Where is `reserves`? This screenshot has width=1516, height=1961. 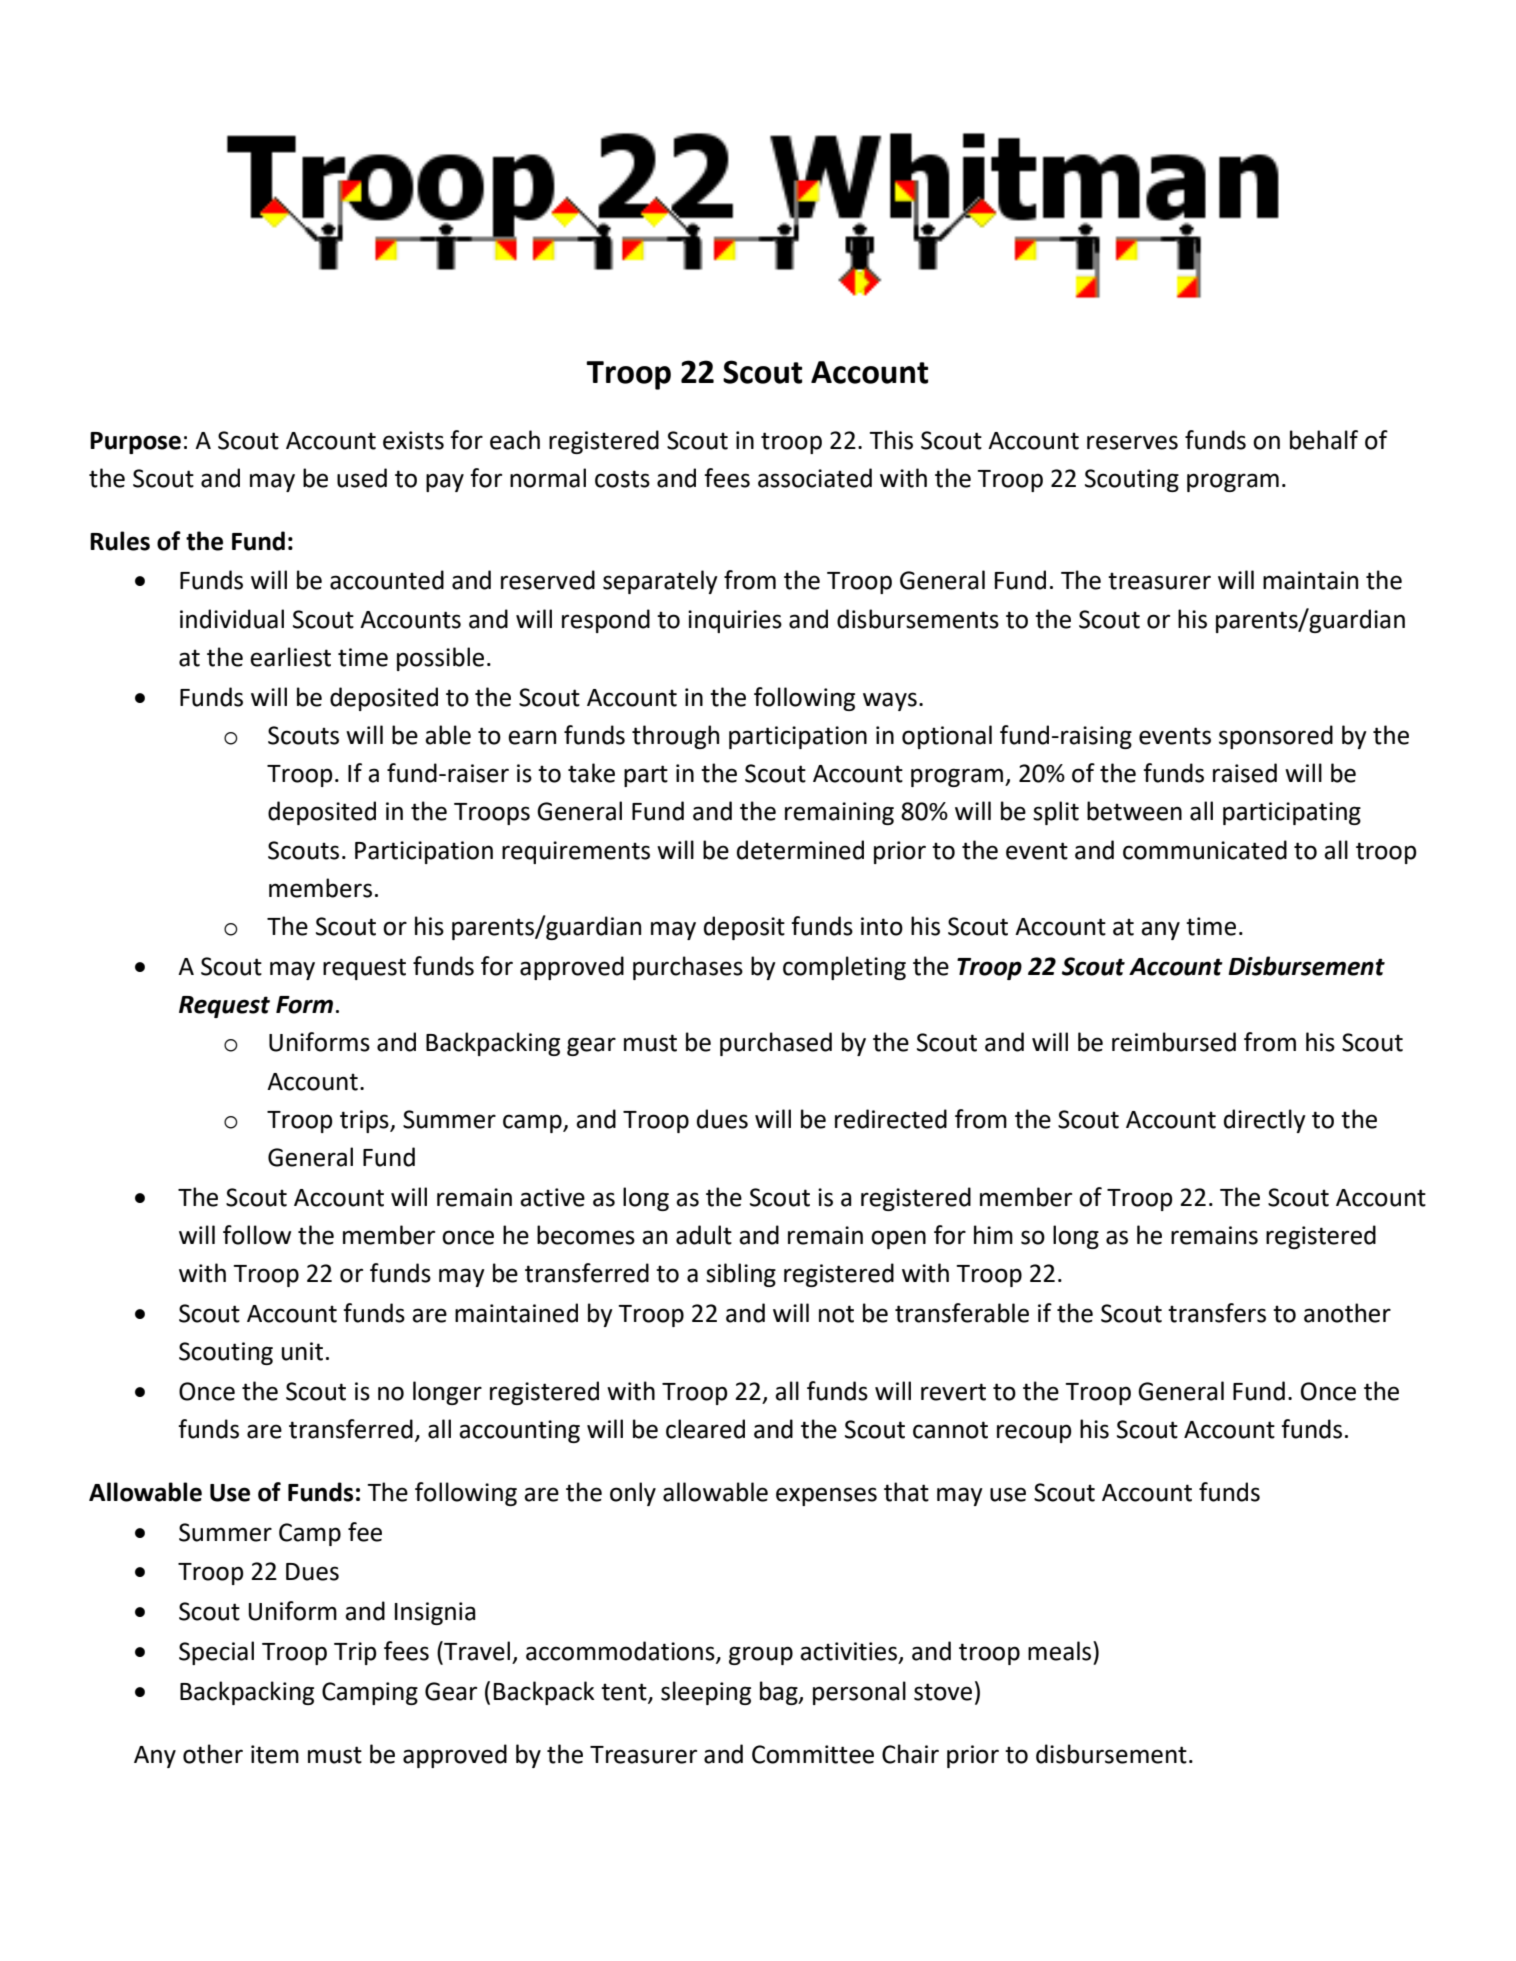 reserves is located at coordinates (1132, 442).
